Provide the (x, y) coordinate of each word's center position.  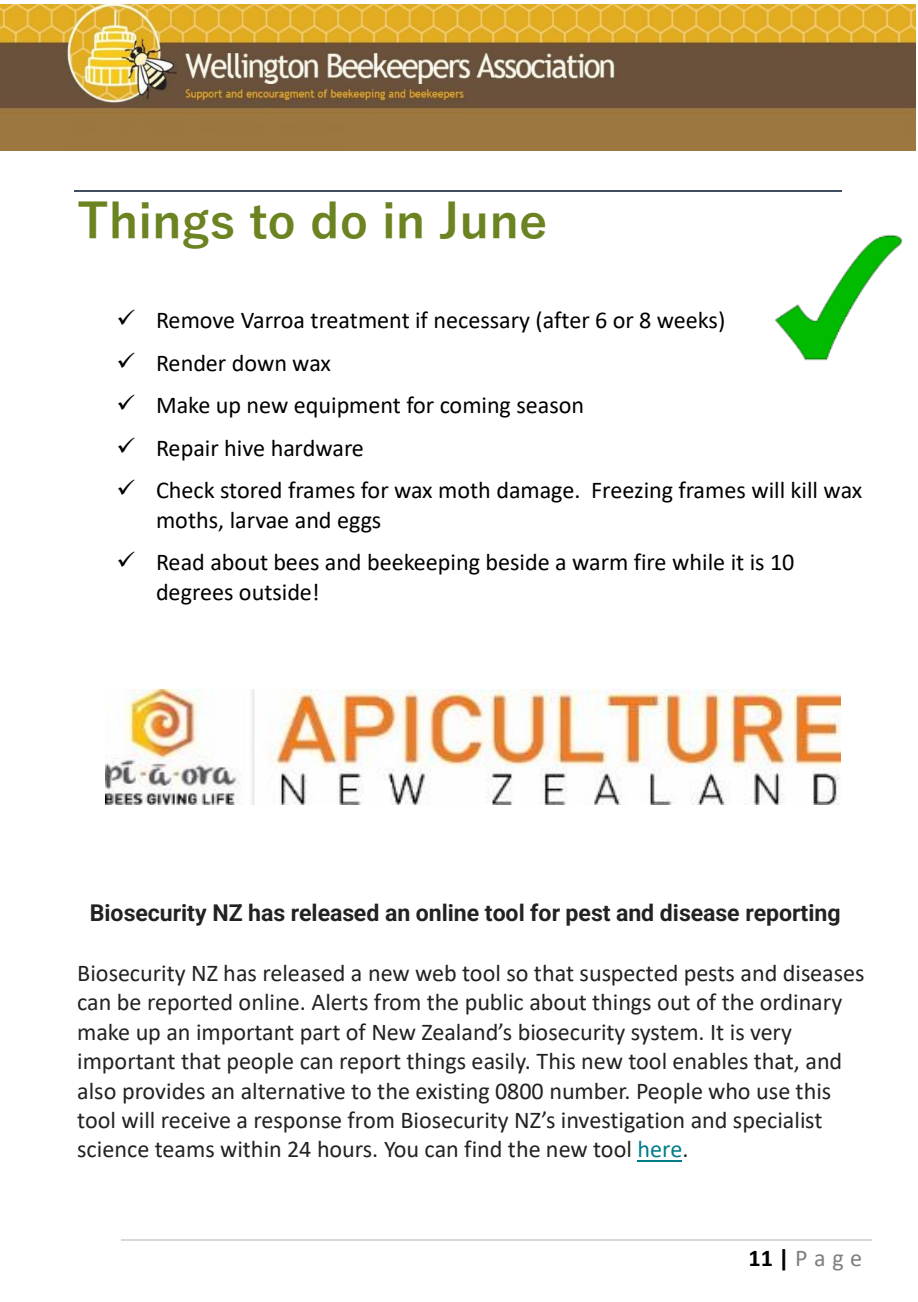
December (698, 191)
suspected (628, 975)
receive (196, 1120)
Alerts (339, 1002)
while (698, 562)
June (492, 220)
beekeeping (424, 564)
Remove (196, 321)
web (435, 973)
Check (185, 490)
